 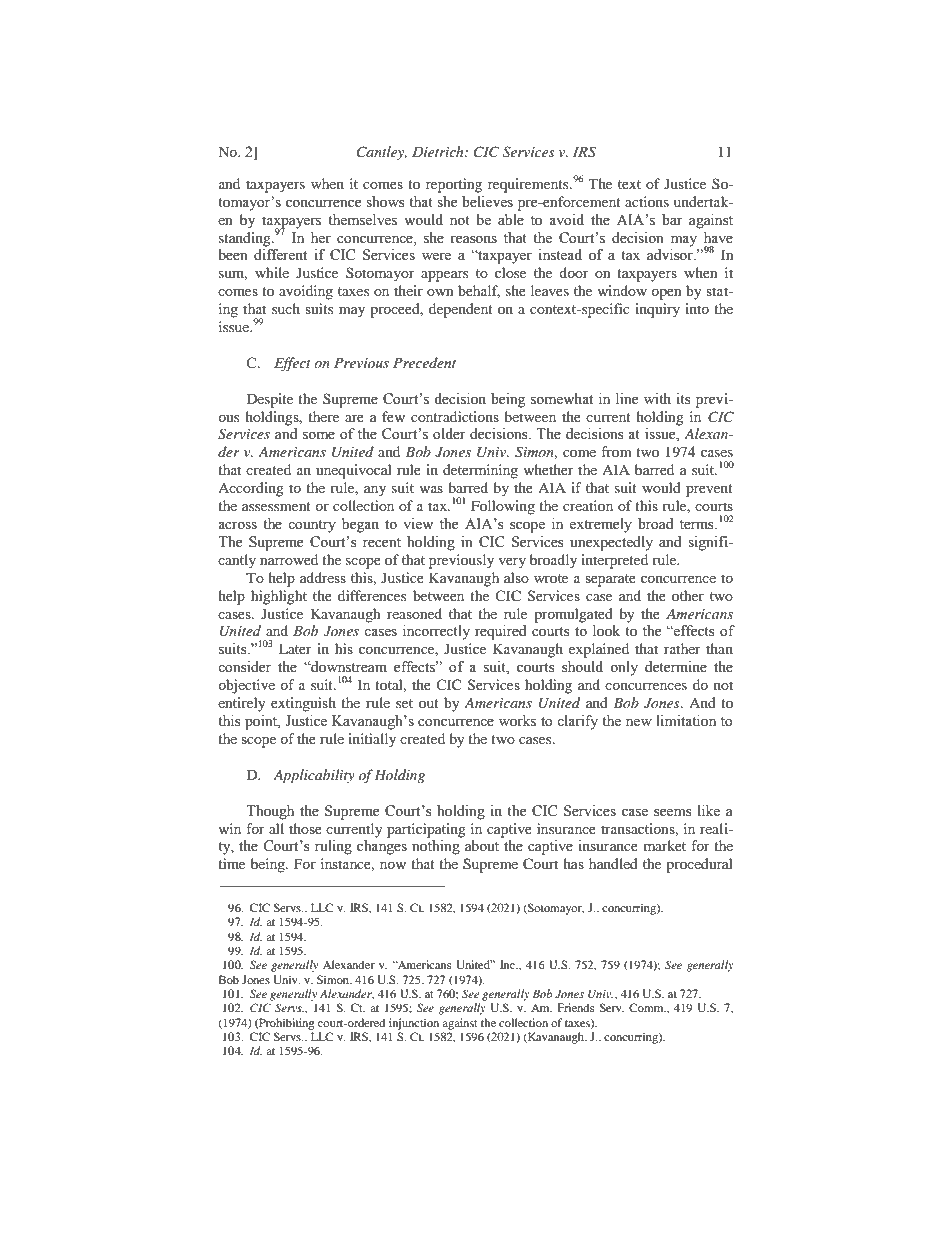 I want to click on highlight, so click(x=279, y=597).
